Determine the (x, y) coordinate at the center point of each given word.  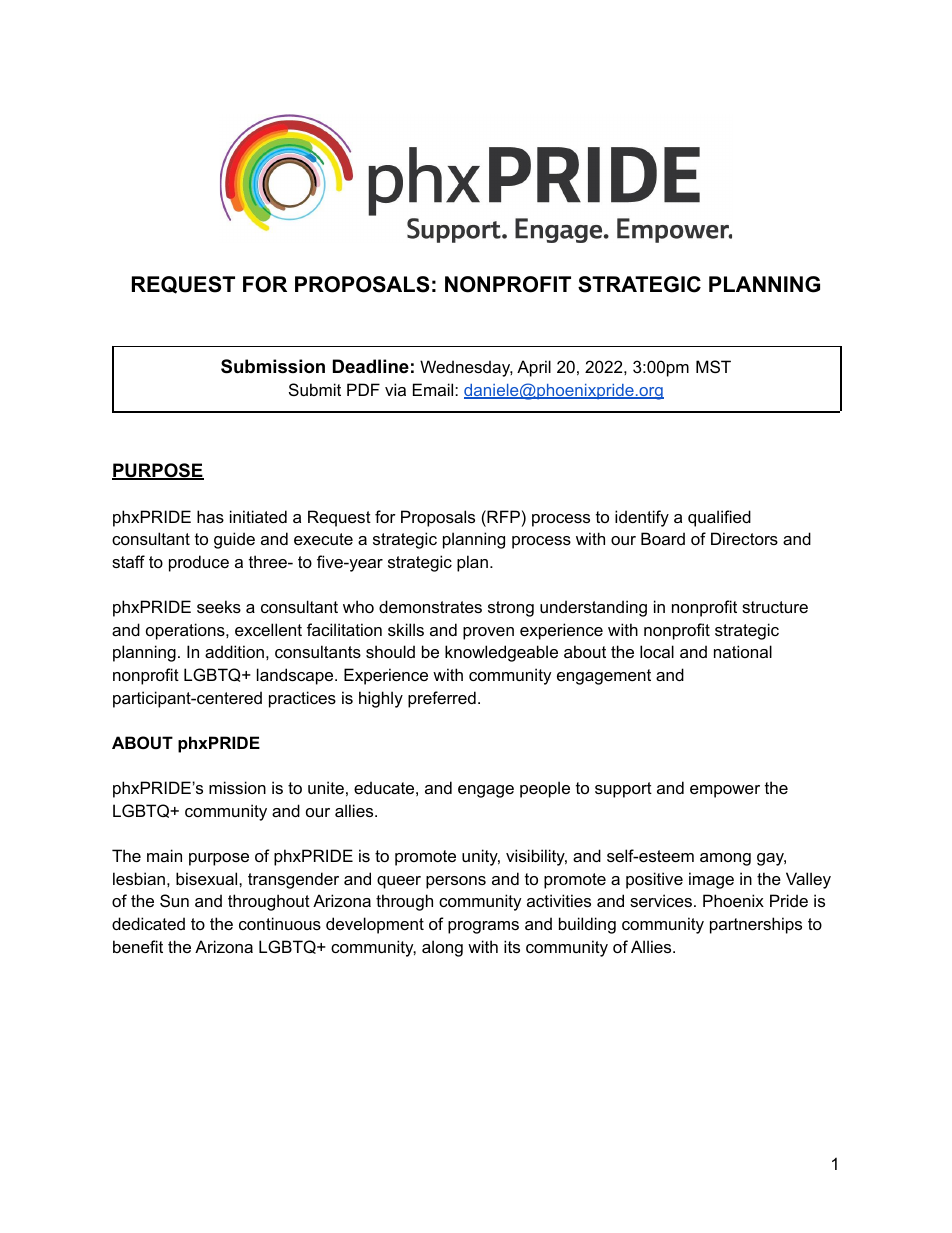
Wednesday (466, 368)
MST (713, 366)
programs (483, 927)
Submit (315, 389)
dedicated (148, 923)
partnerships (756, 925)
